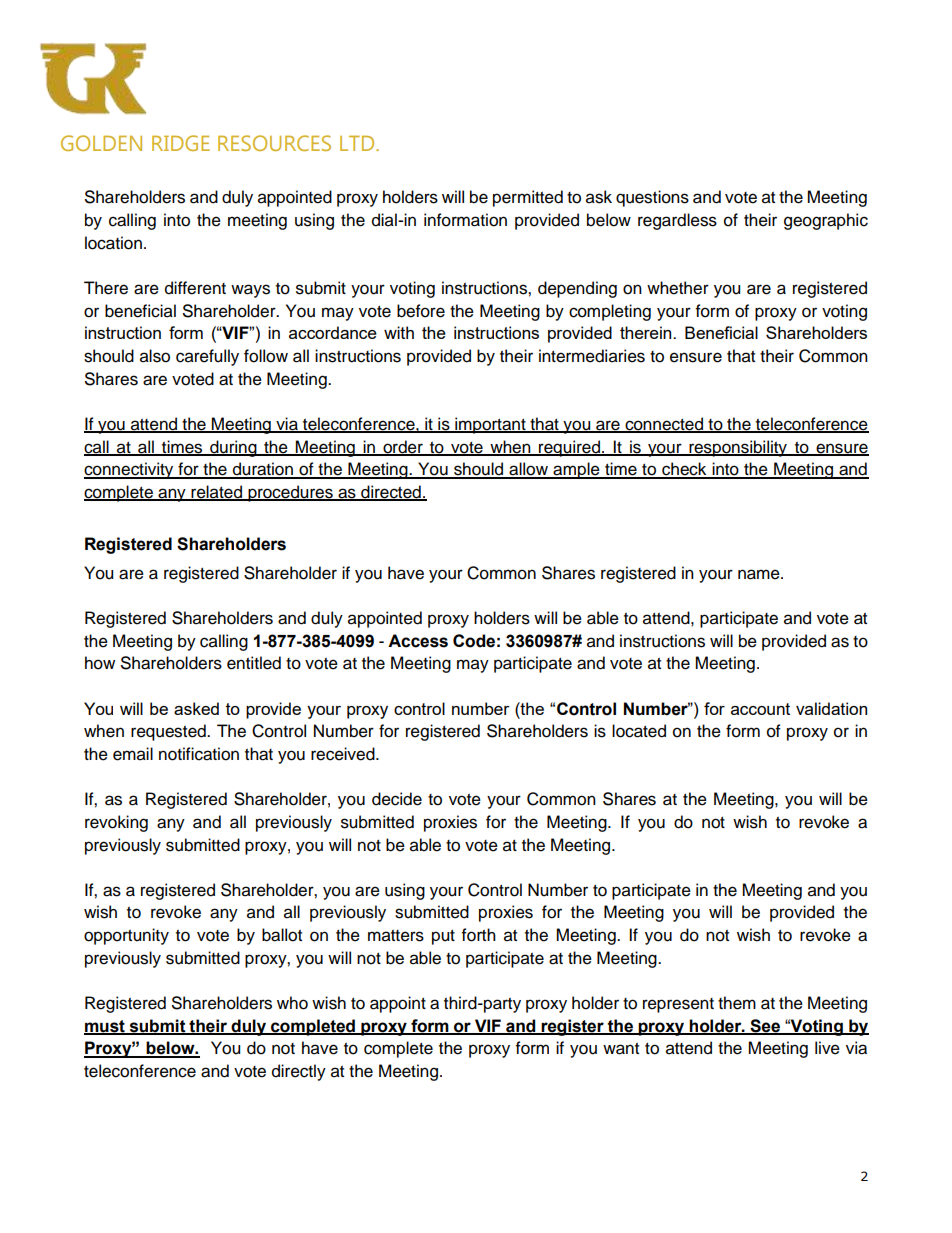 The image size is (952, 1233). I want to click on permitted, so click(528, 198).
